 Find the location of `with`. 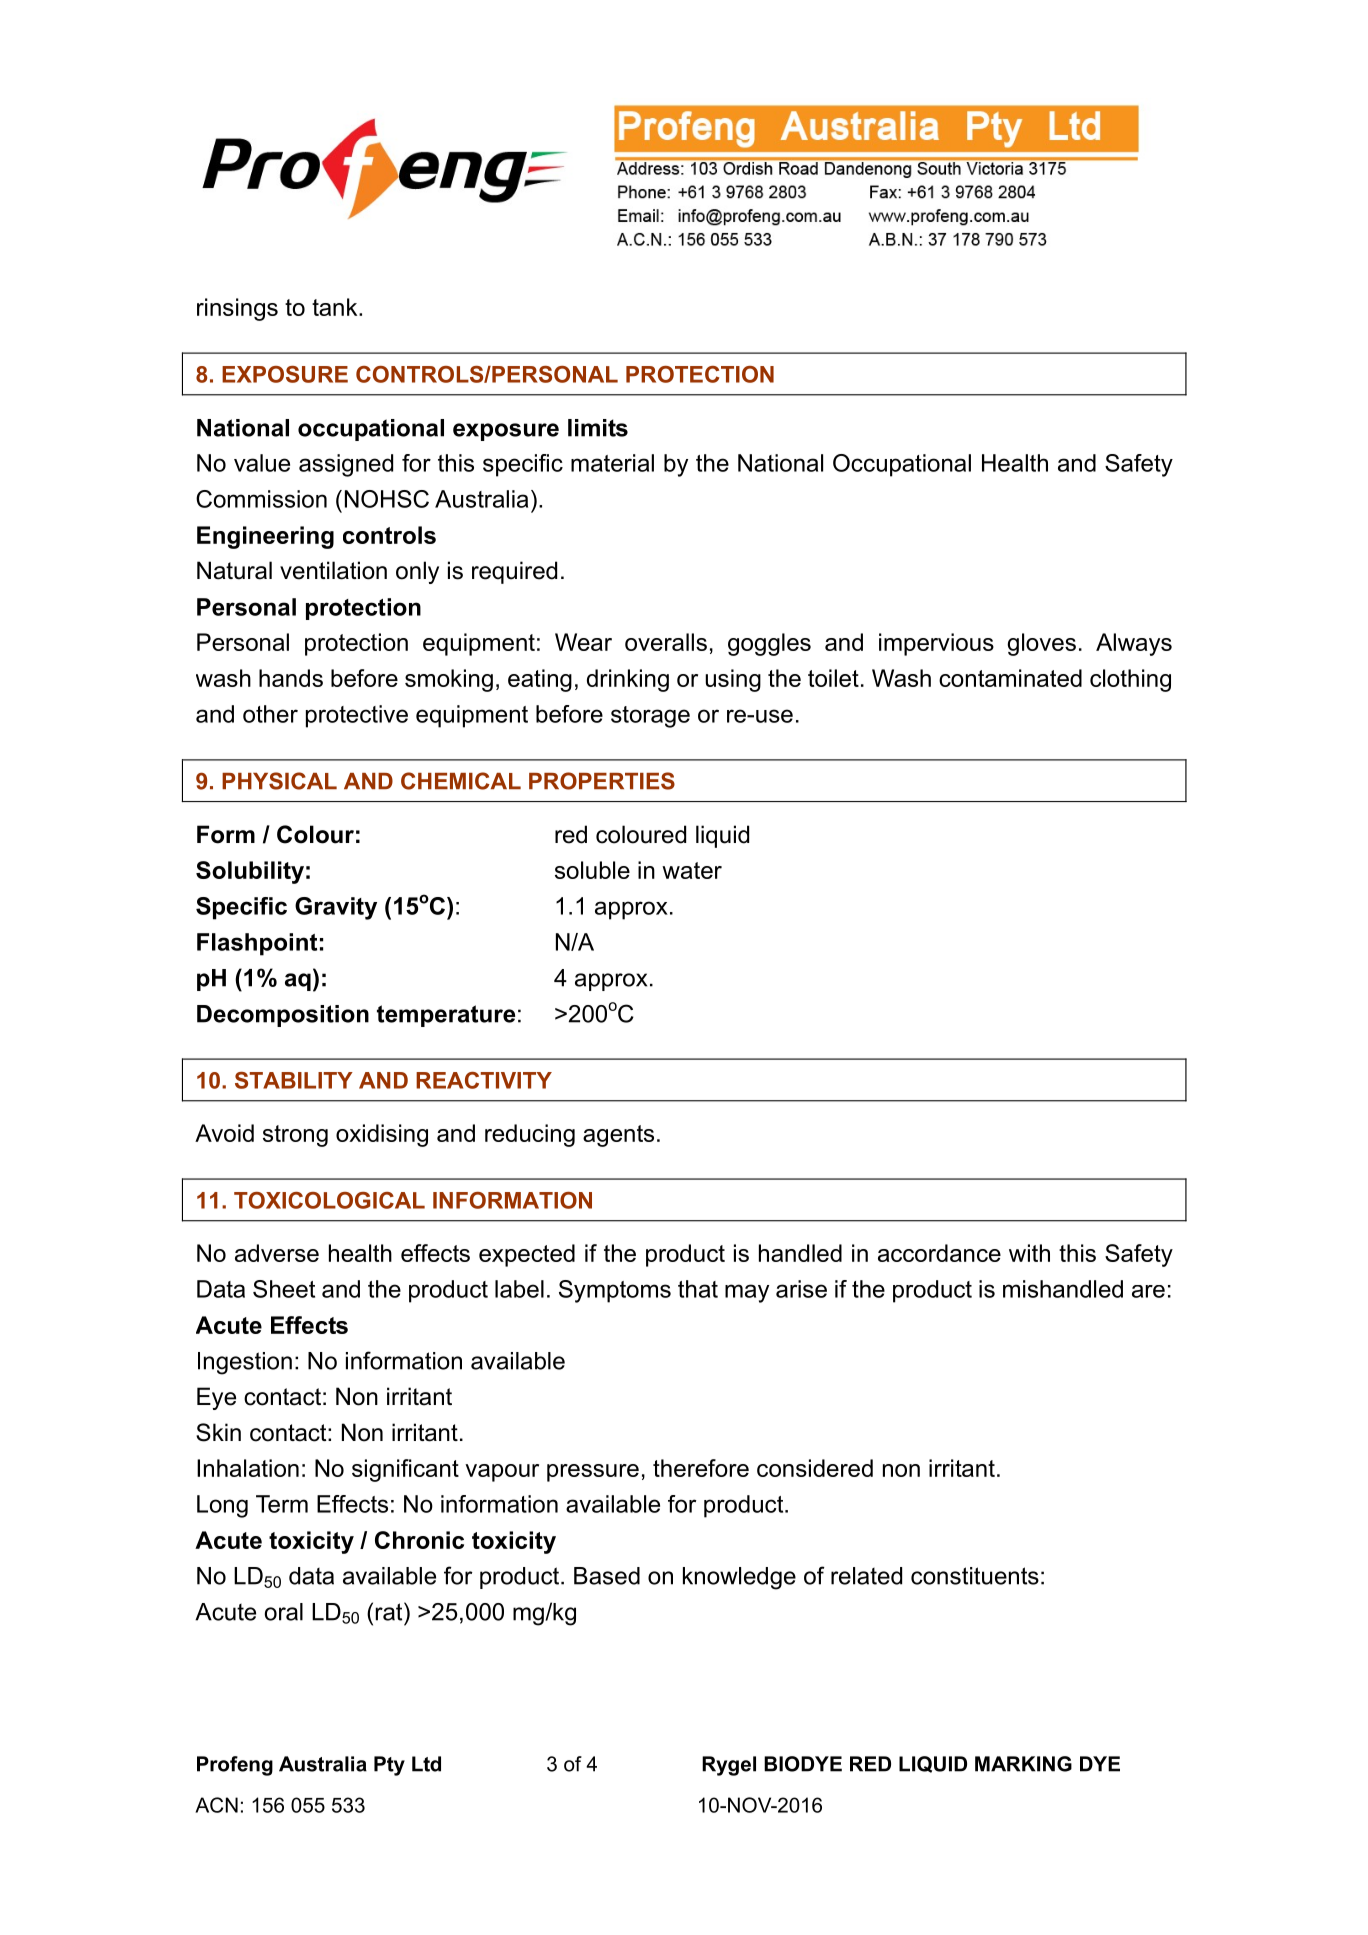

with is located at coordinates (1029, 1253).
